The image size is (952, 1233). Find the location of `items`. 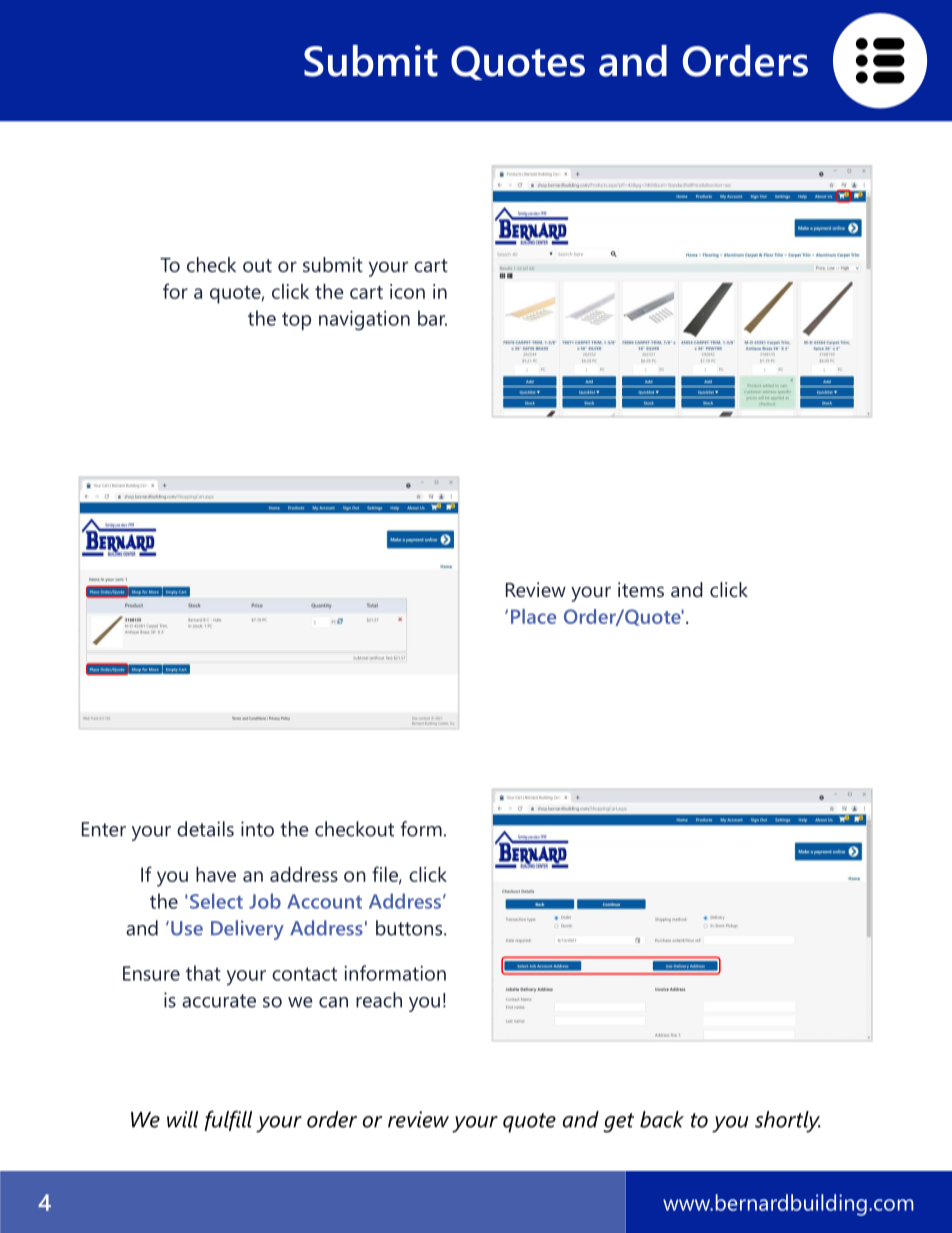

items is located at coordinates (641, 589).
